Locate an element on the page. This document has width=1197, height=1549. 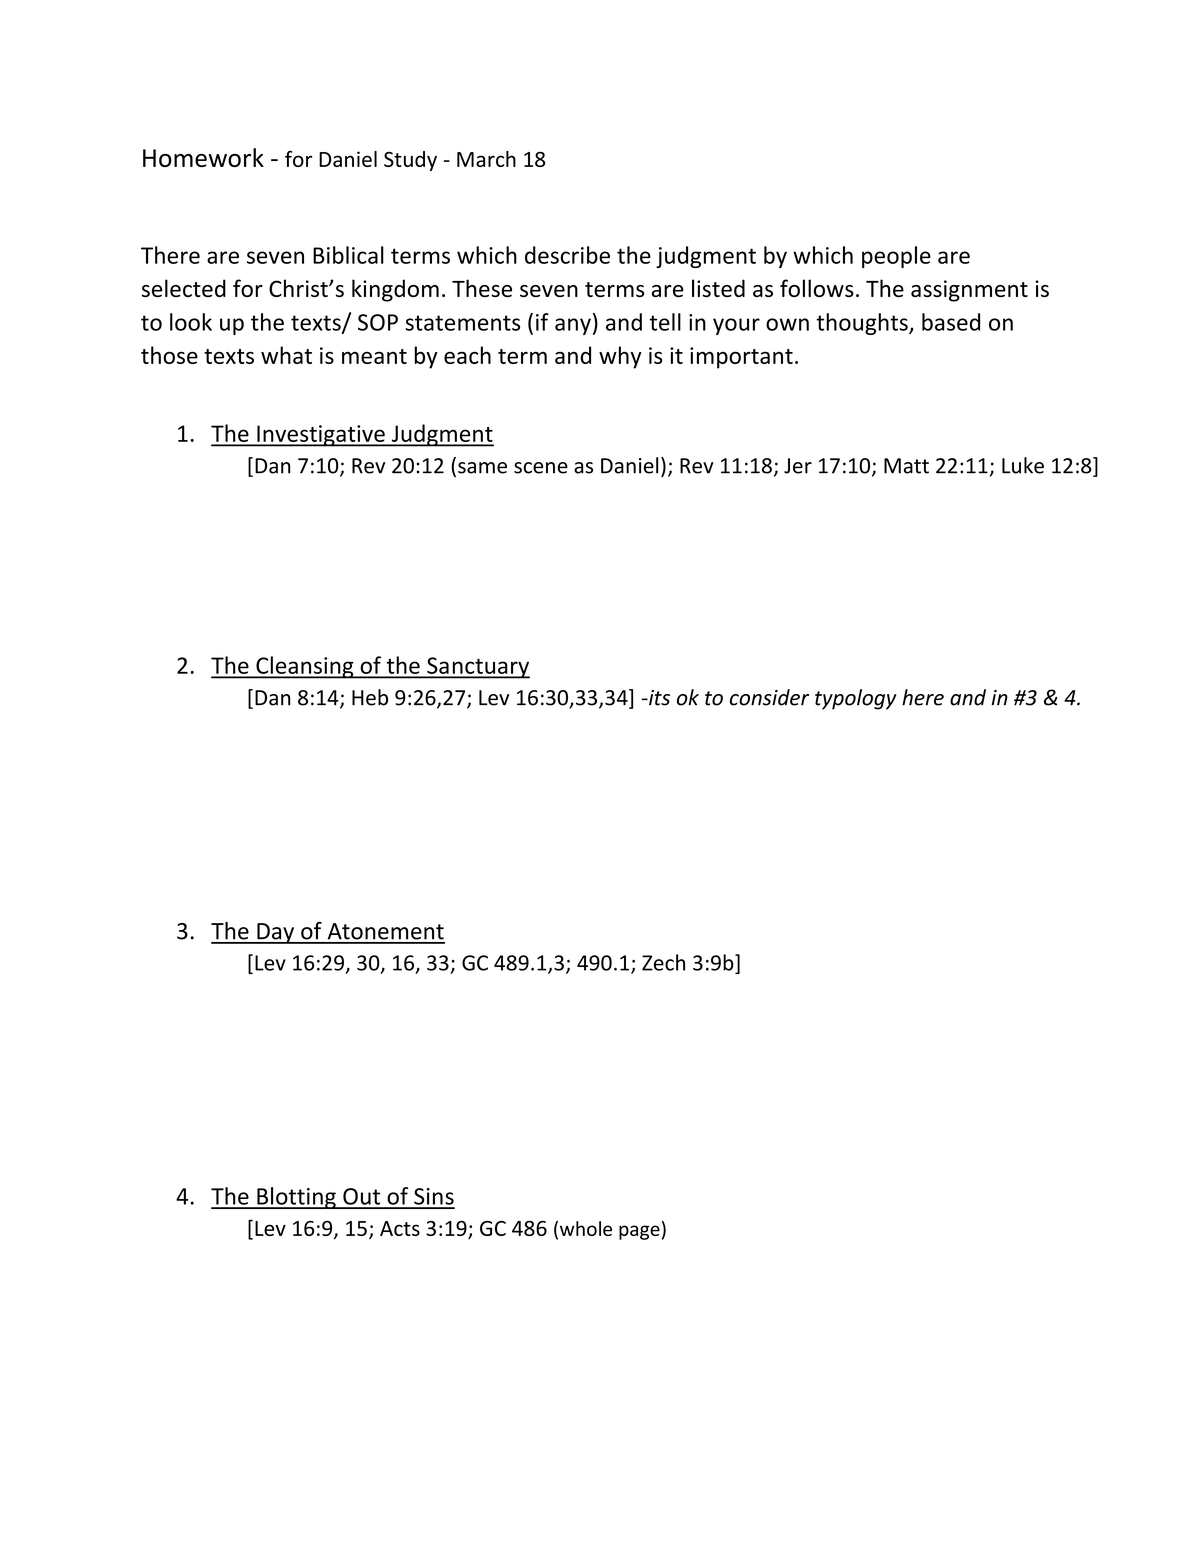
people is located at coordinates (896, 257).
